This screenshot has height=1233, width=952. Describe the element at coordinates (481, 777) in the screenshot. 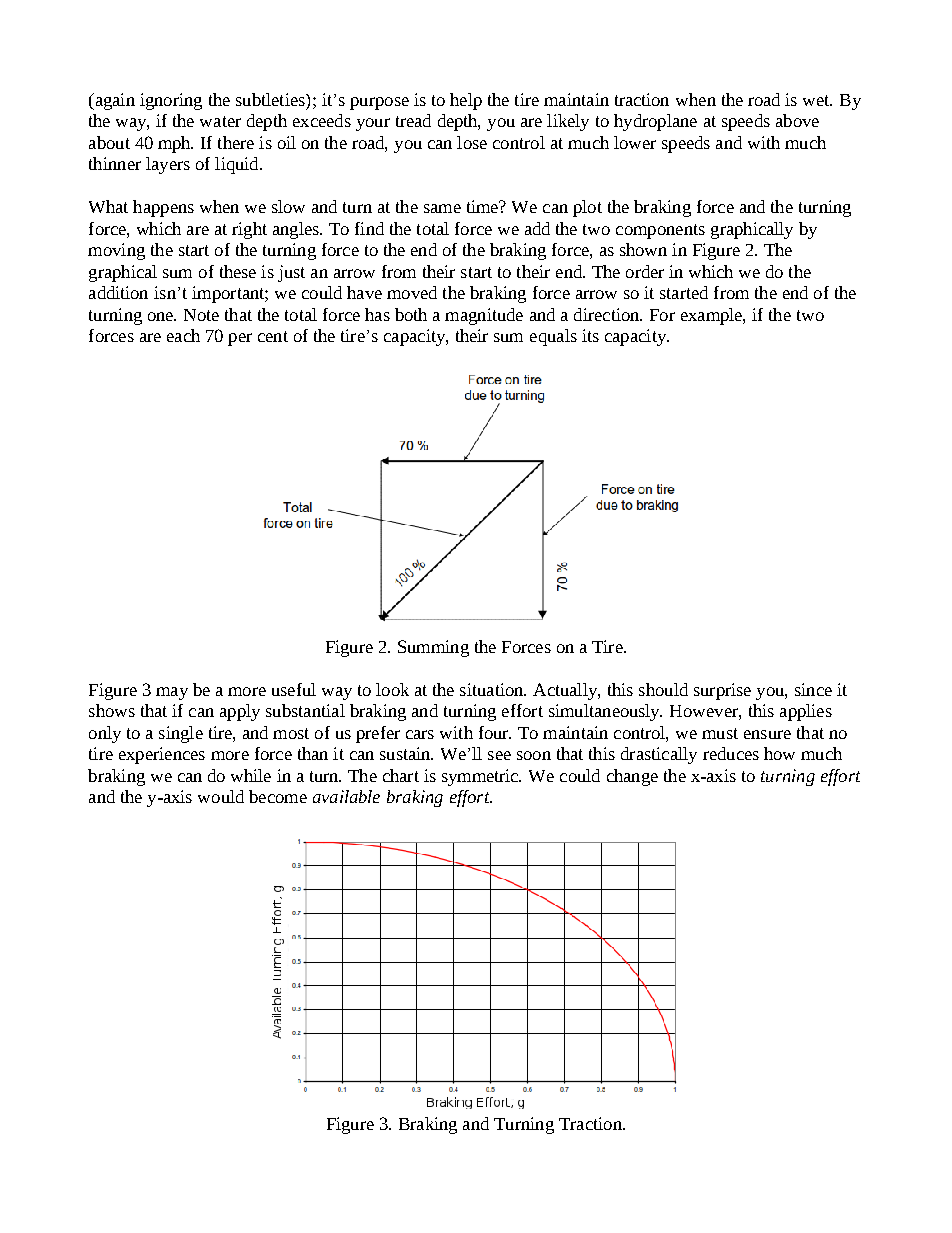

I see `symmetric` at that location.
